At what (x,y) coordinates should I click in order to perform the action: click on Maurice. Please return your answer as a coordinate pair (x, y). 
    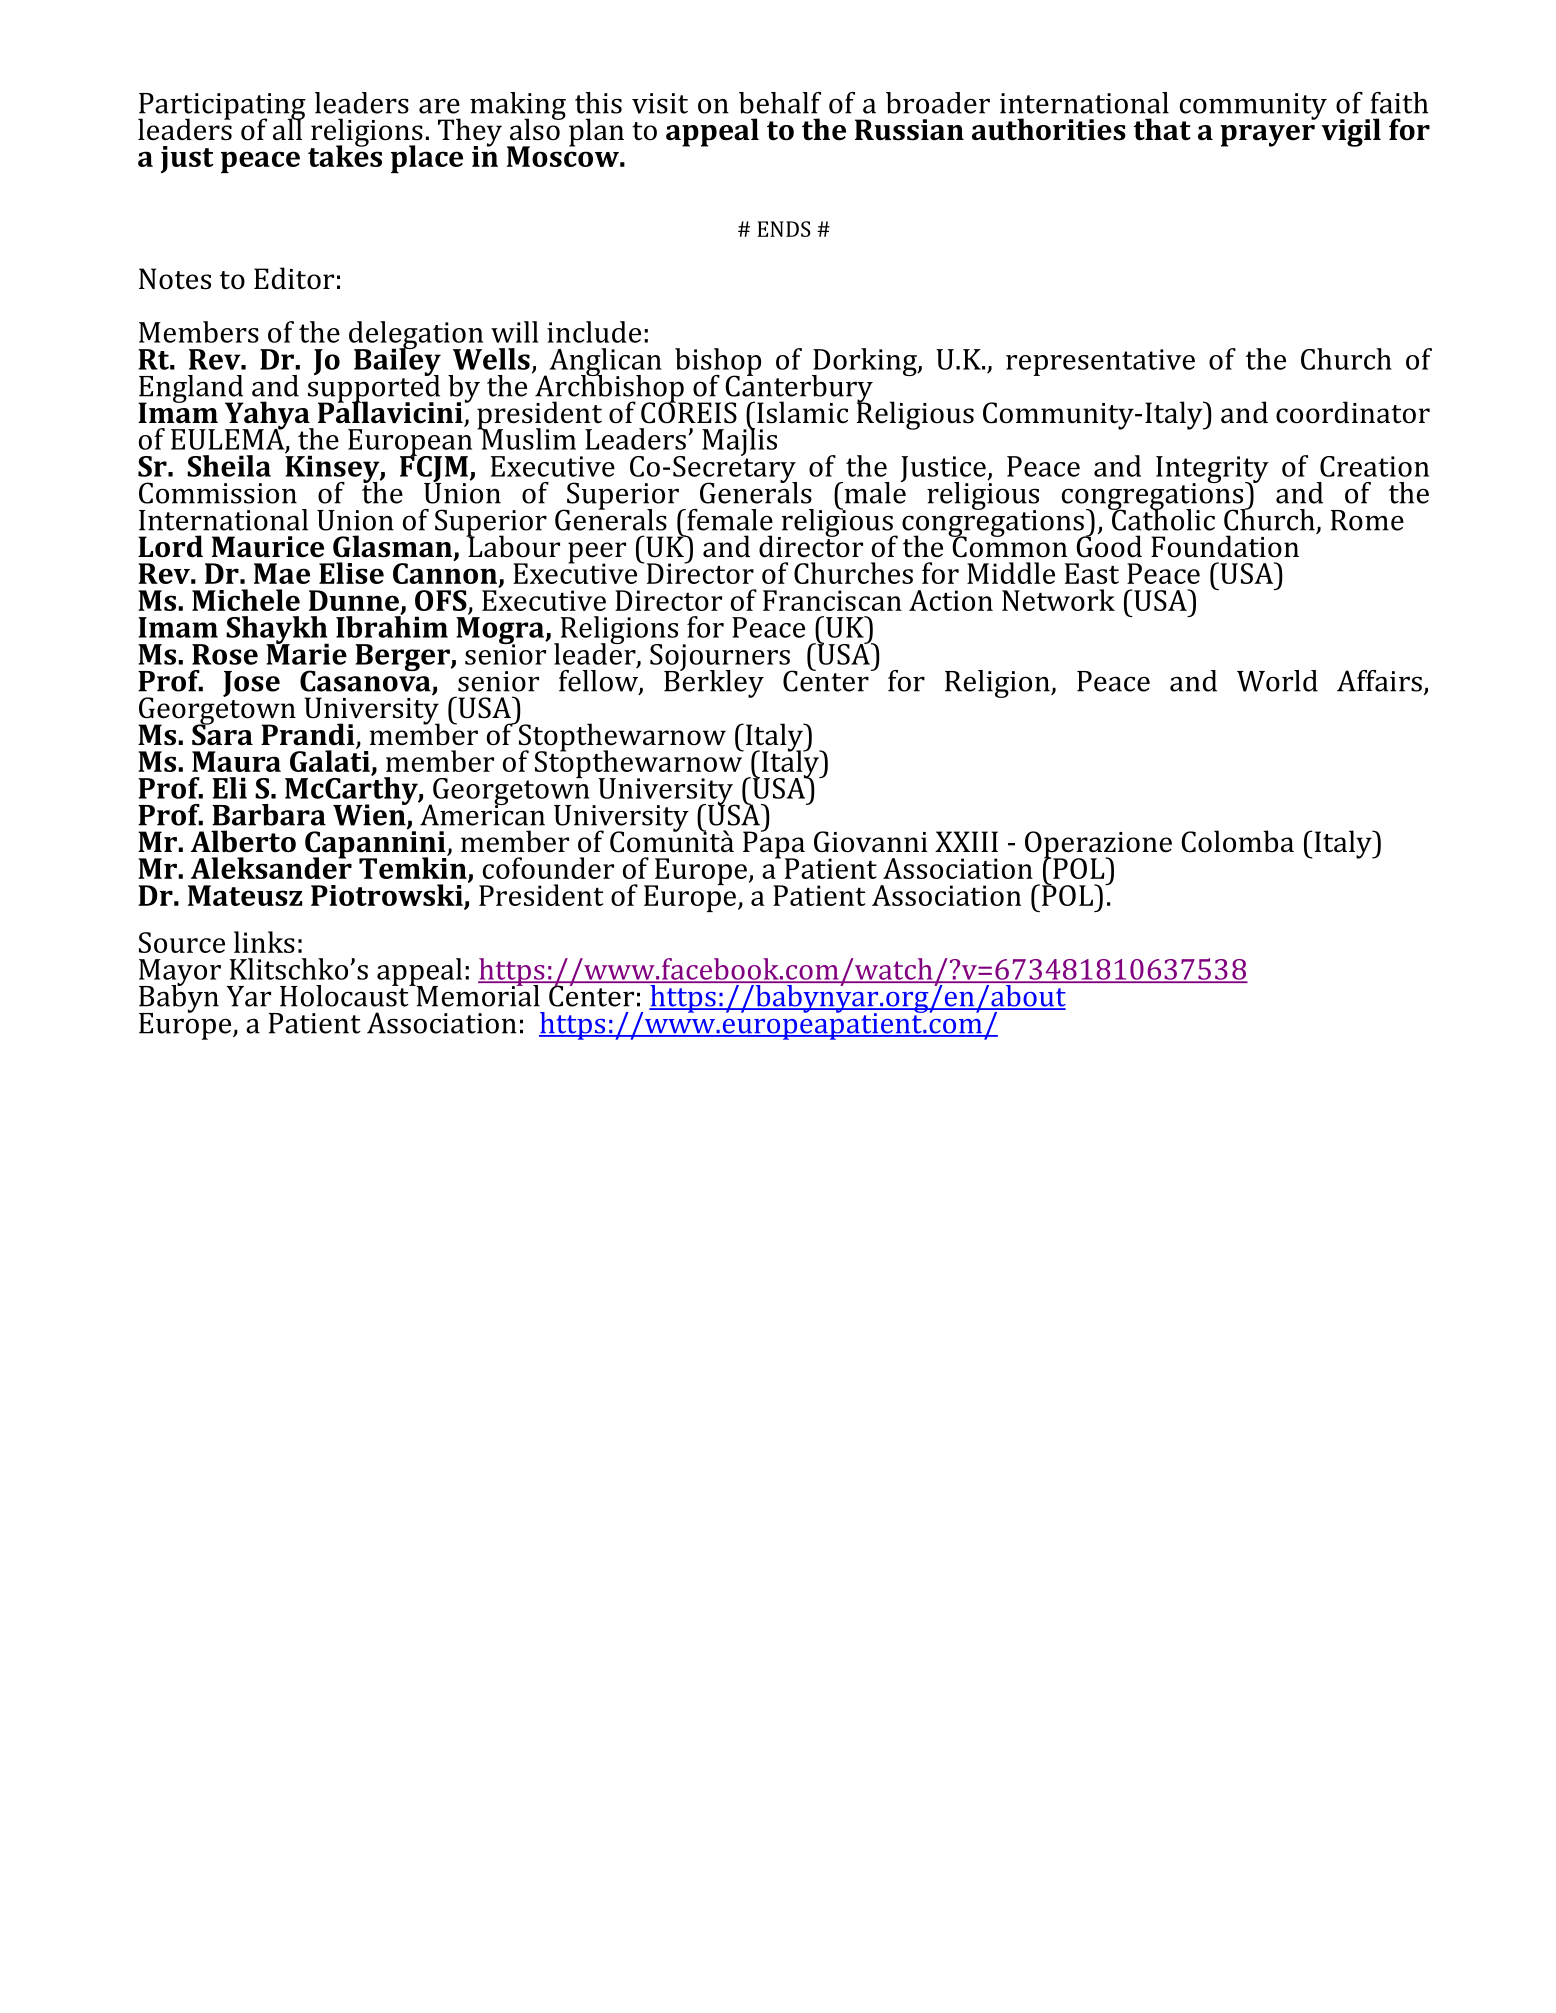
    Looking at the image, I should click on (268, 547).
